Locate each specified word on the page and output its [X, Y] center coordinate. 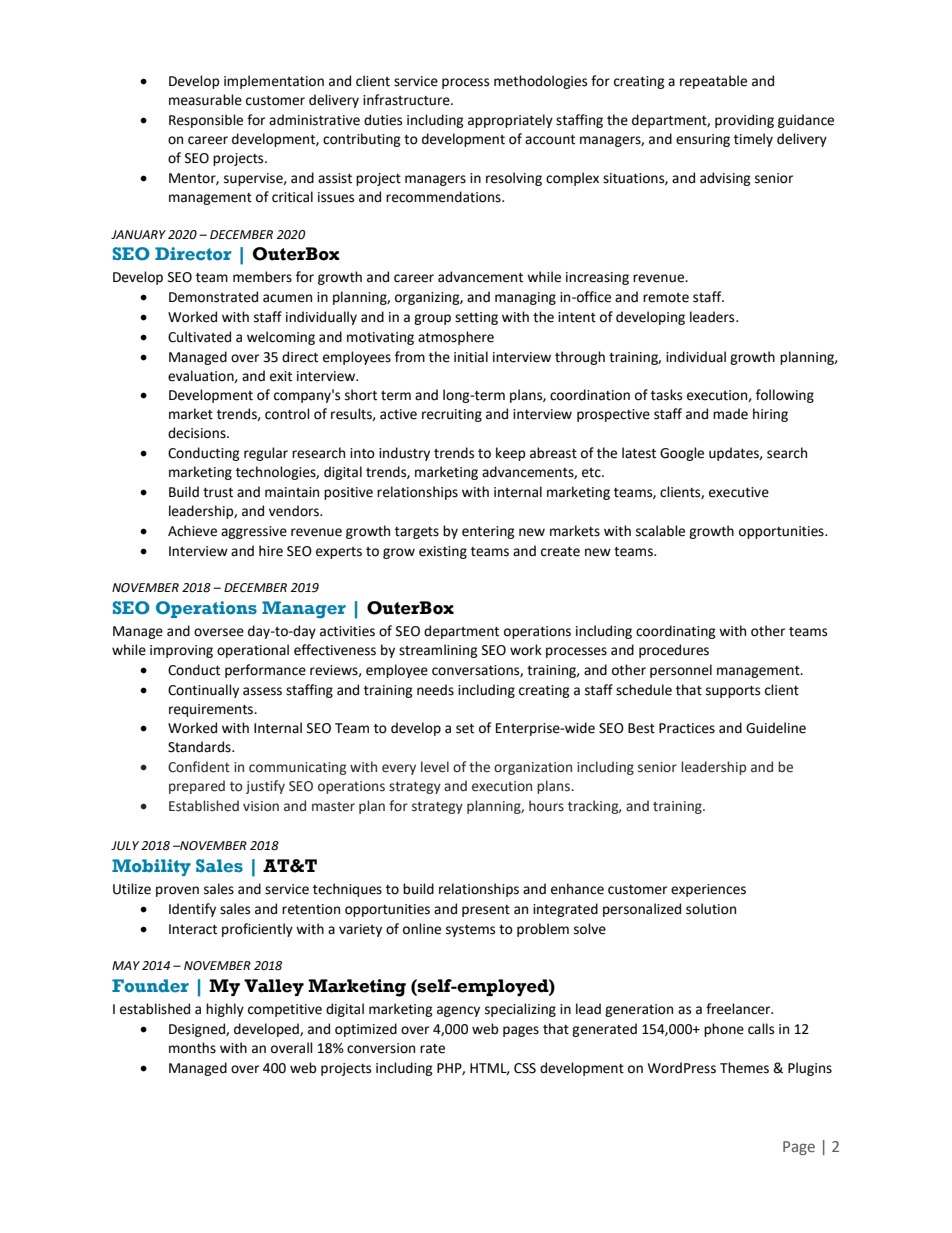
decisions [198, 433]
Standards [200, 747]
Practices [687, 728]
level [435, 767]
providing [744, 121]
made [730, 414]
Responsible [206, 121]
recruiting [452, 415]
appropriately [510, 121]
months [192, 1048]
